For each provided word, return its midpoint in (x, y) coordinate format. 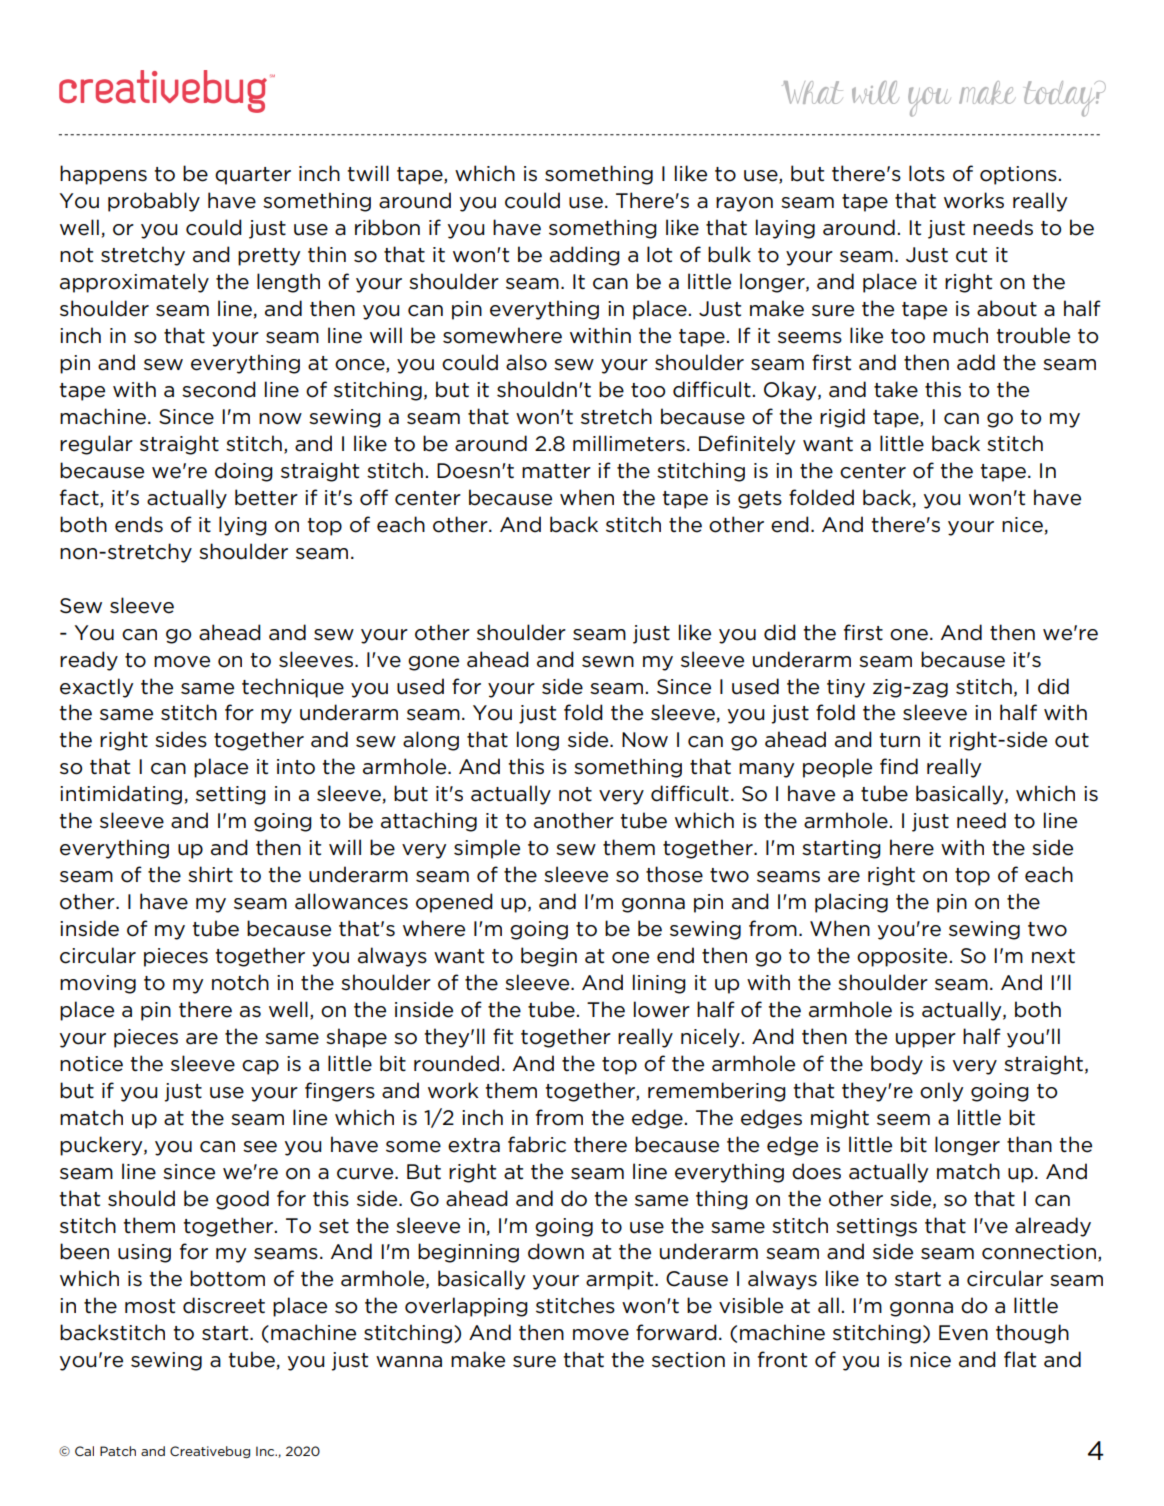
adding (585, 256)
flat (1020, 1359)
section (688, 1360)
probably (154, 202)
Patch (118, 1451)
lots (927, 173)
